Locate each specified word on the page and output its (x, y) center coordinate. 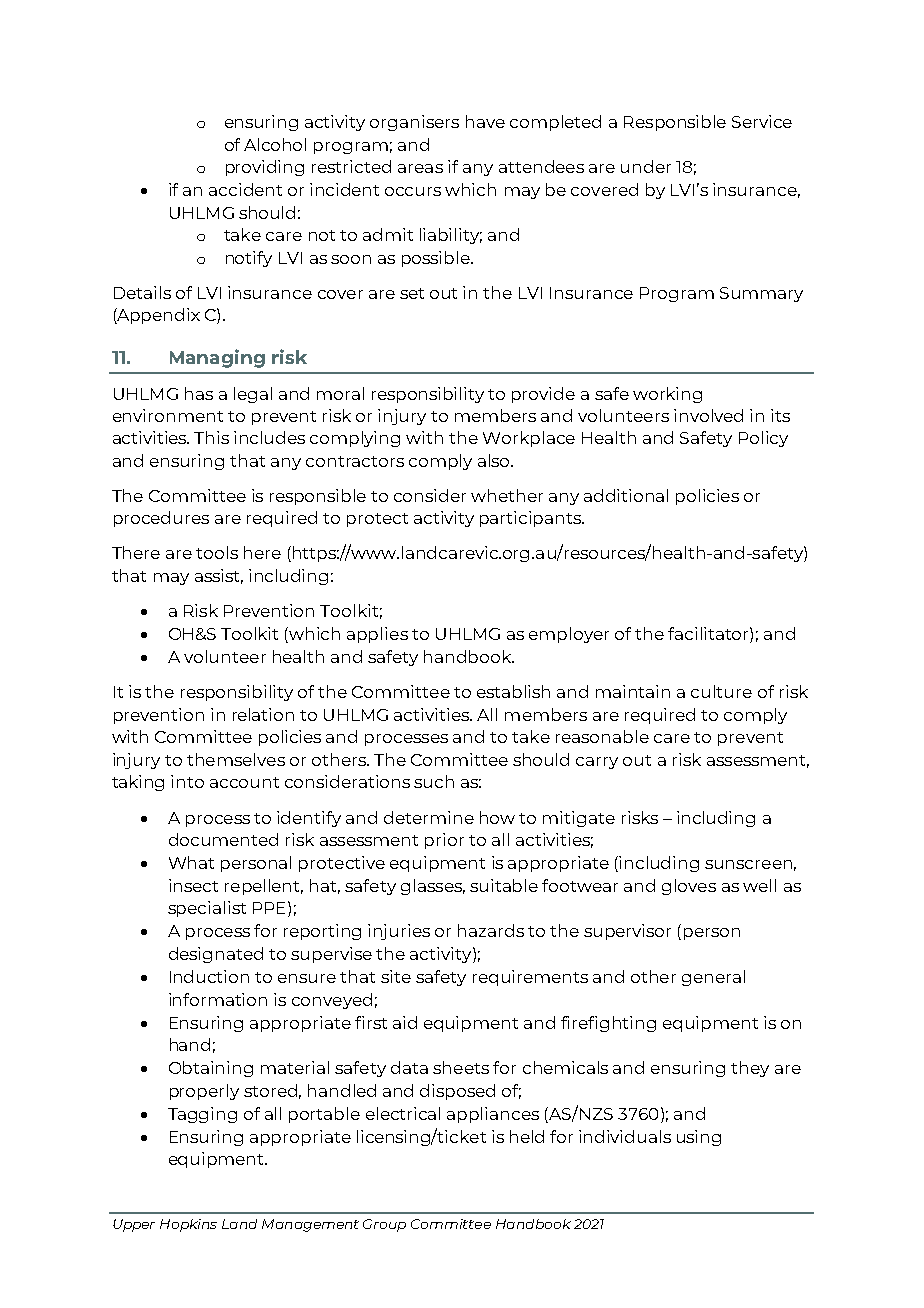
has (199, 393)
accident (245, 189)
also (495, 460)
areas (420, 168)
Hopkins (188, 1225)
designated (216, 955)
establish (513, 691)
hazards (491, 930)
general (713, 978)
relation (263, 714)
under (646, 166)
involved (708, 415)
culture (721, 691)
